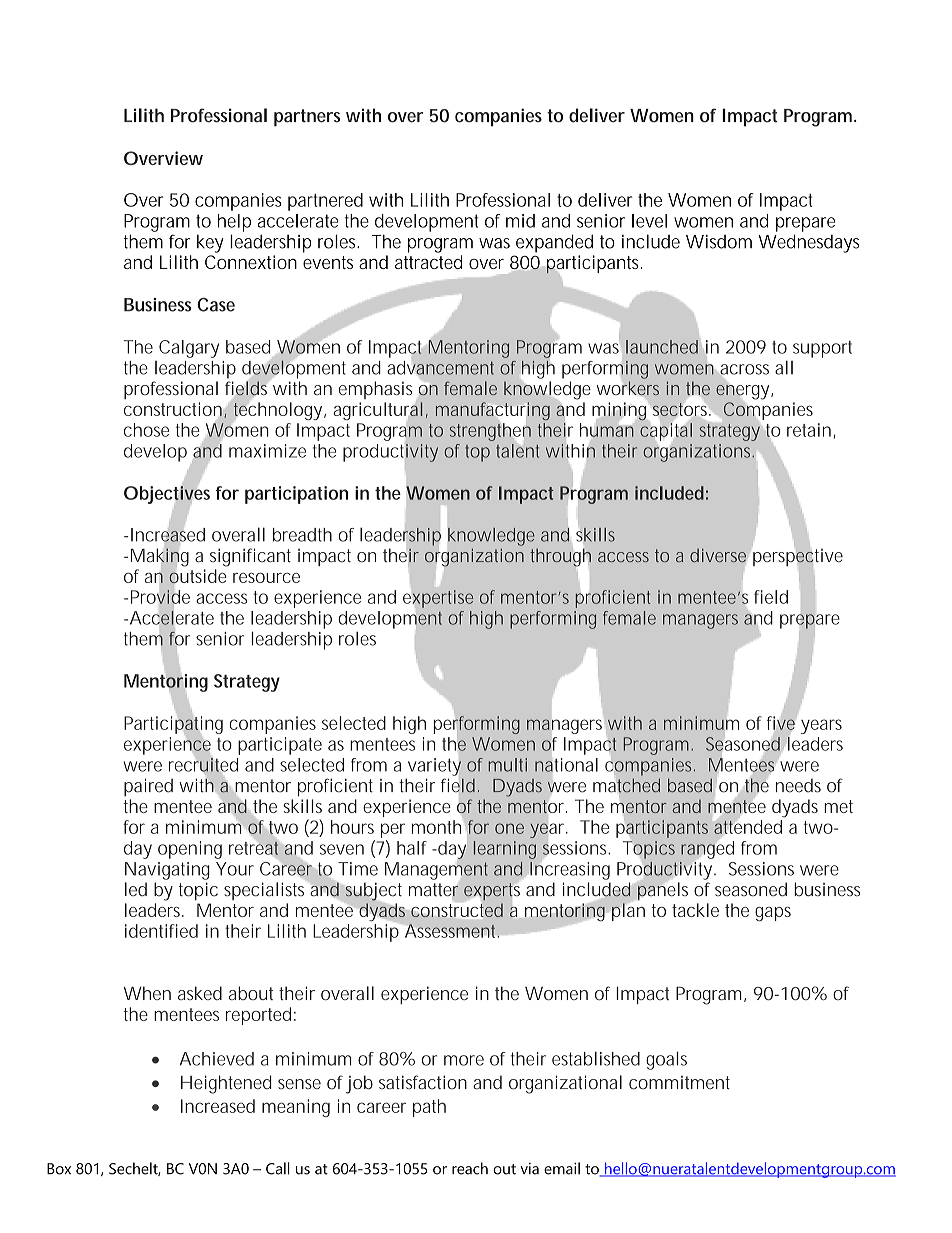 The width and height of the screenshot is (952, 1233). I want to click on help, so click(234, 223).
